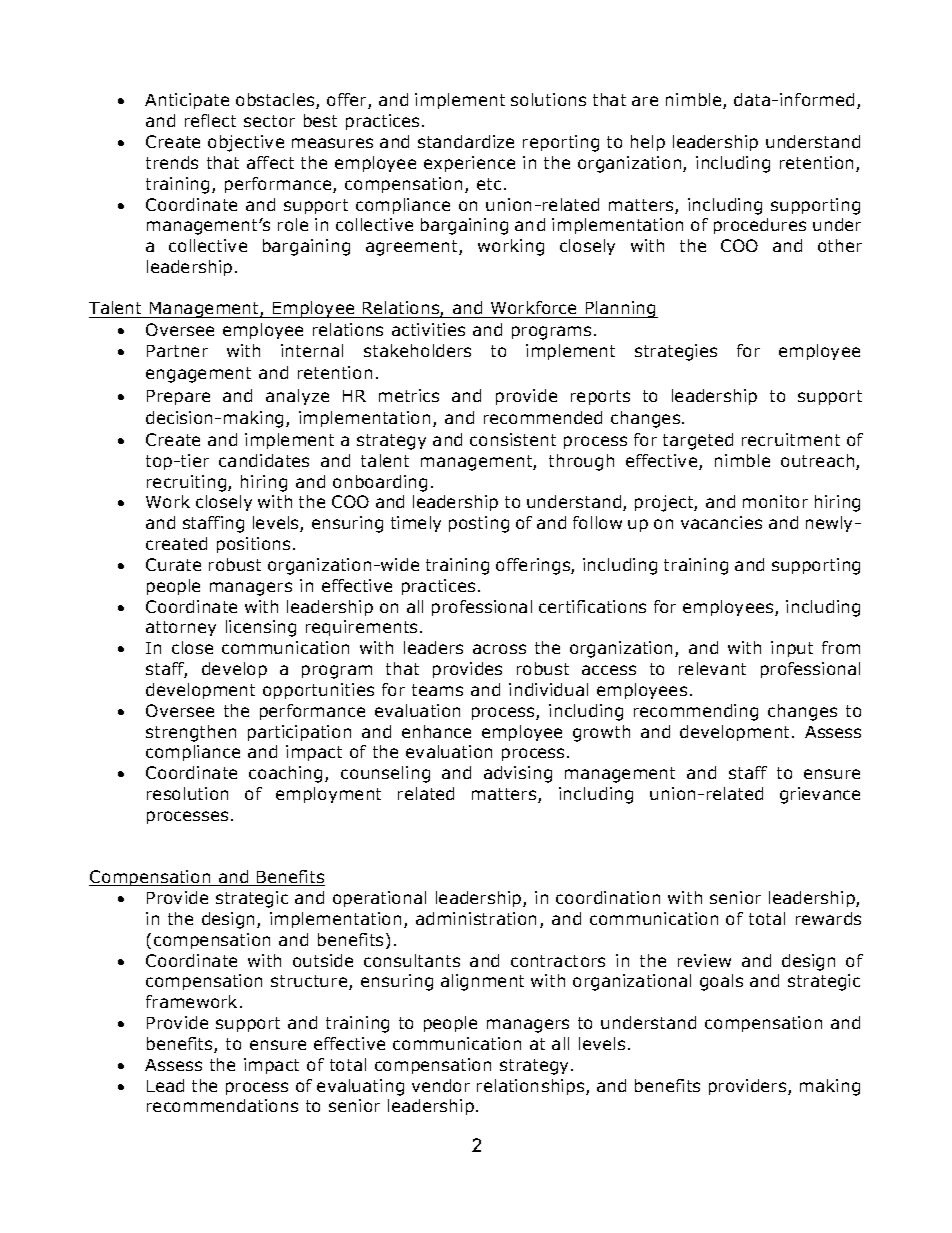  I want to click on vendor, so click(441, 1085).
